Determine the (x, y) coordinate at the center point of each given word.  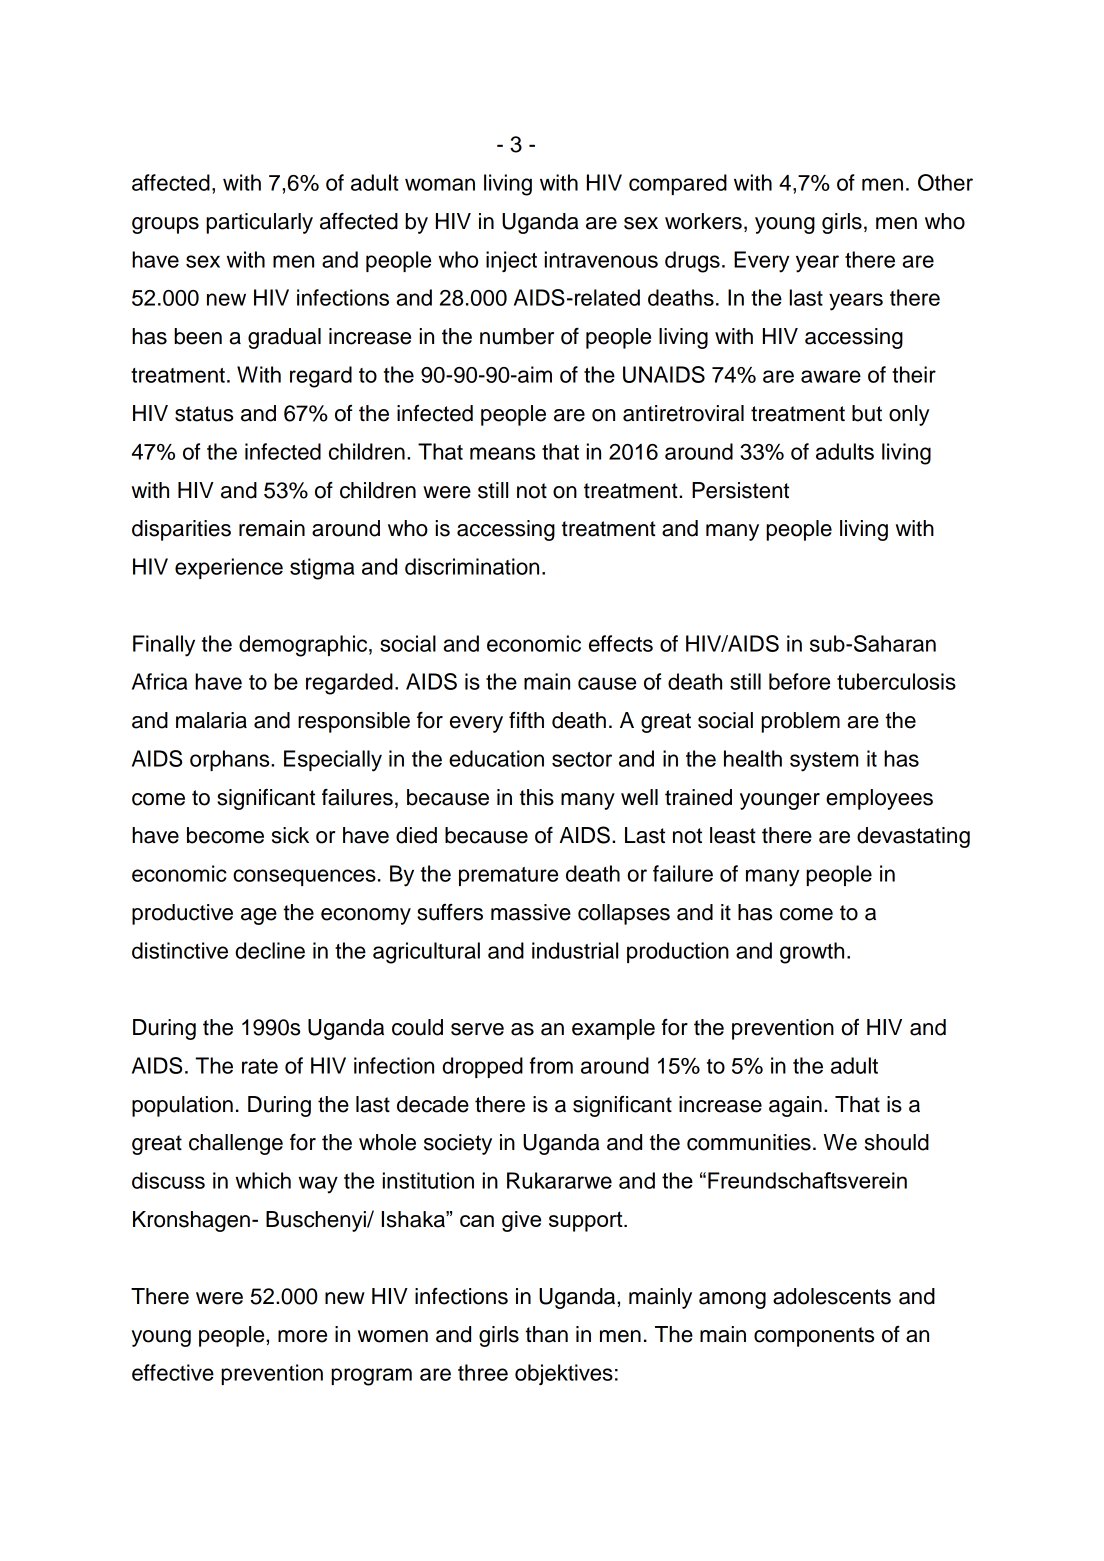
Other (945, 182)
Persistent (740, 490)
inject (511, 261)
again (795, 1106)
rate (260, 1066)
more (302, 1336)
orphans (231, 760)
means (502, 453)
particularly (259, 223)
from (551, 1065)
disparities (181, 530)
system (824, 762)
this (536, 797)
